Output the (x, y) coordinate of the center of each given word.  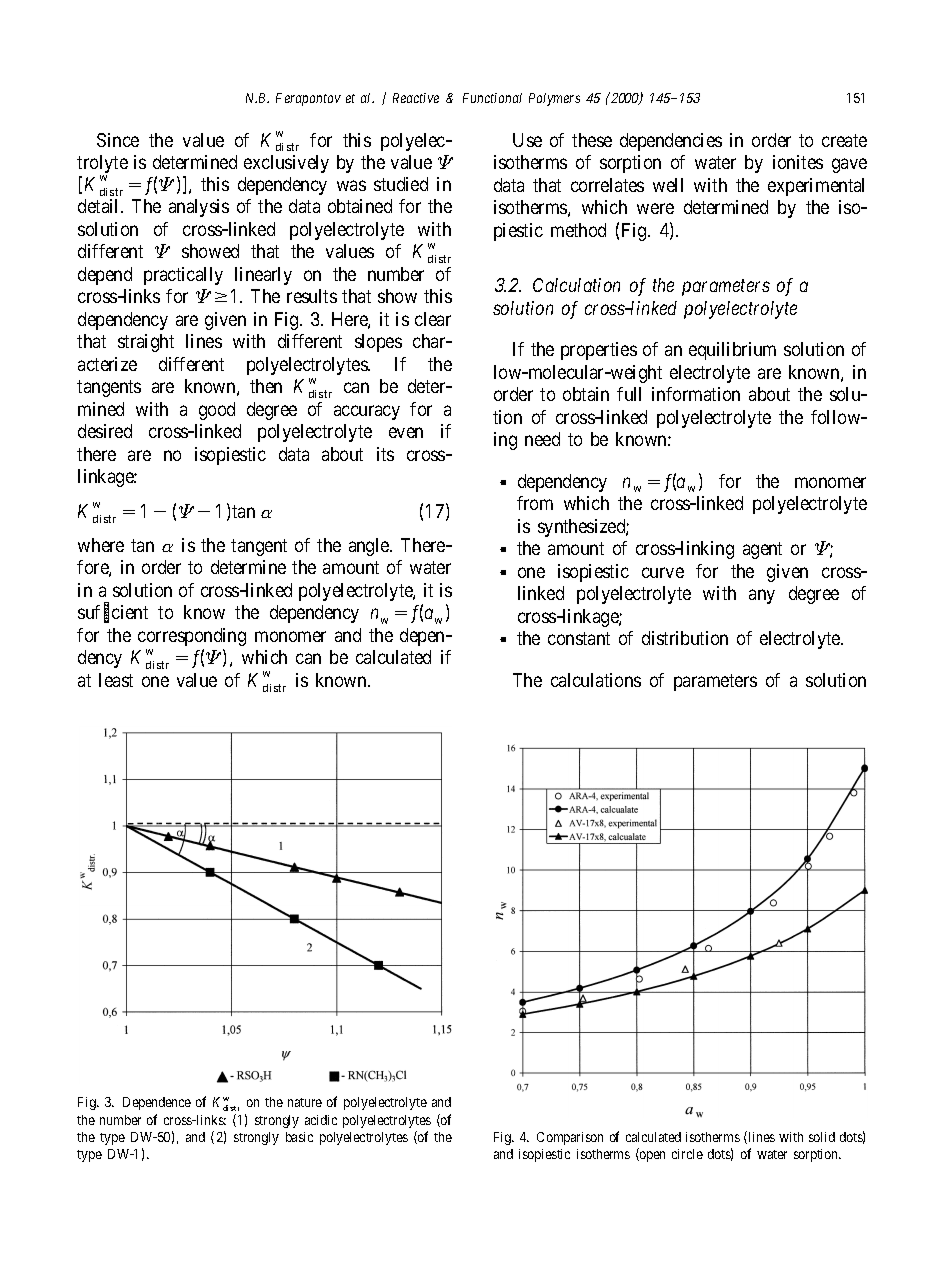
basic (299, 1137)
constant (579, 638)
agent (762, 550)
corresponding (192, 637)
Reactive (416, 98)
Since (118, 140)
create (844, 140)
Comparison (570, 1138)
